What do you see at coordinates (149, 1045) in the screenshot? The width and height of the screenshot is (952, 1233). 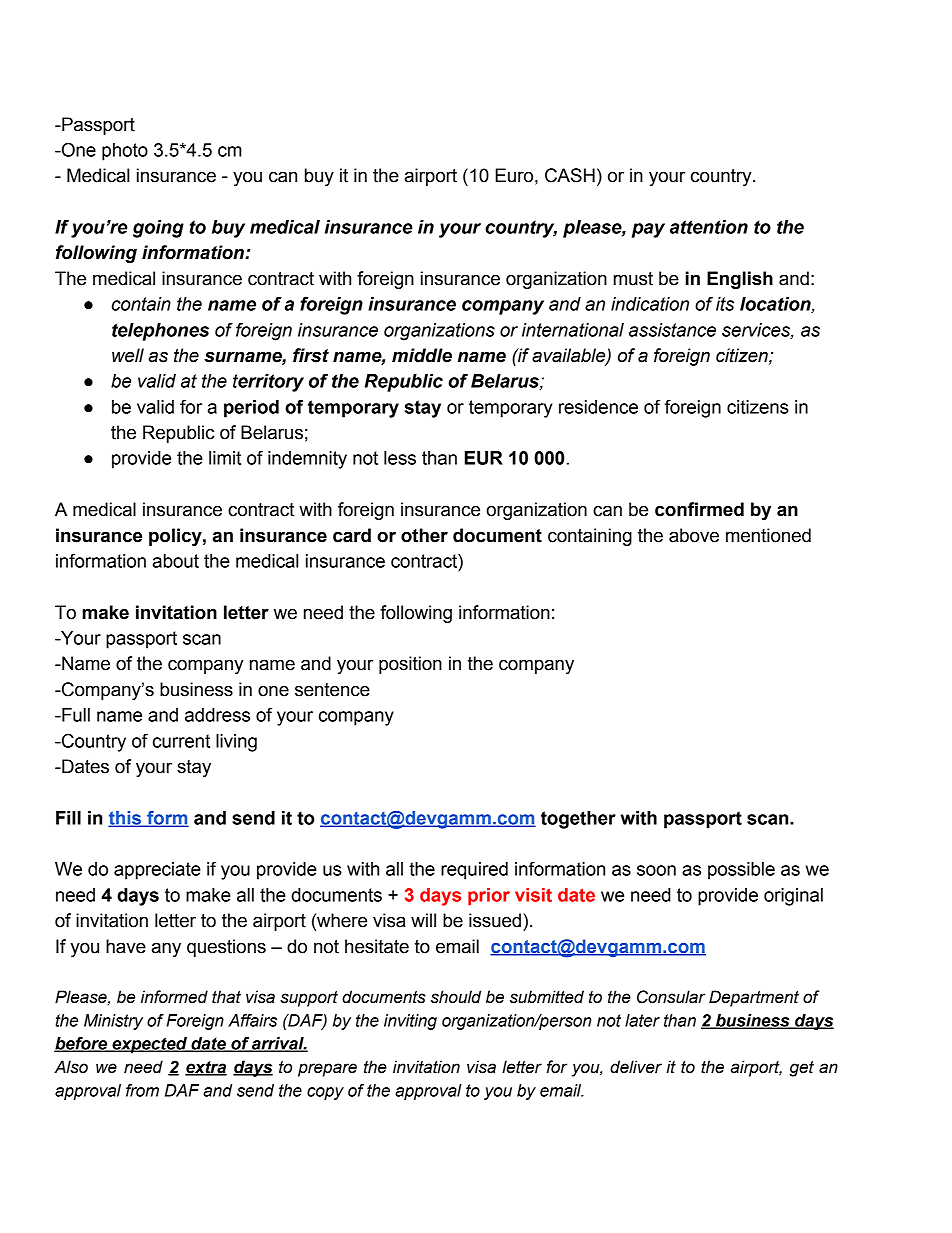 I see `expected` at bounding box center [149, 1045].
